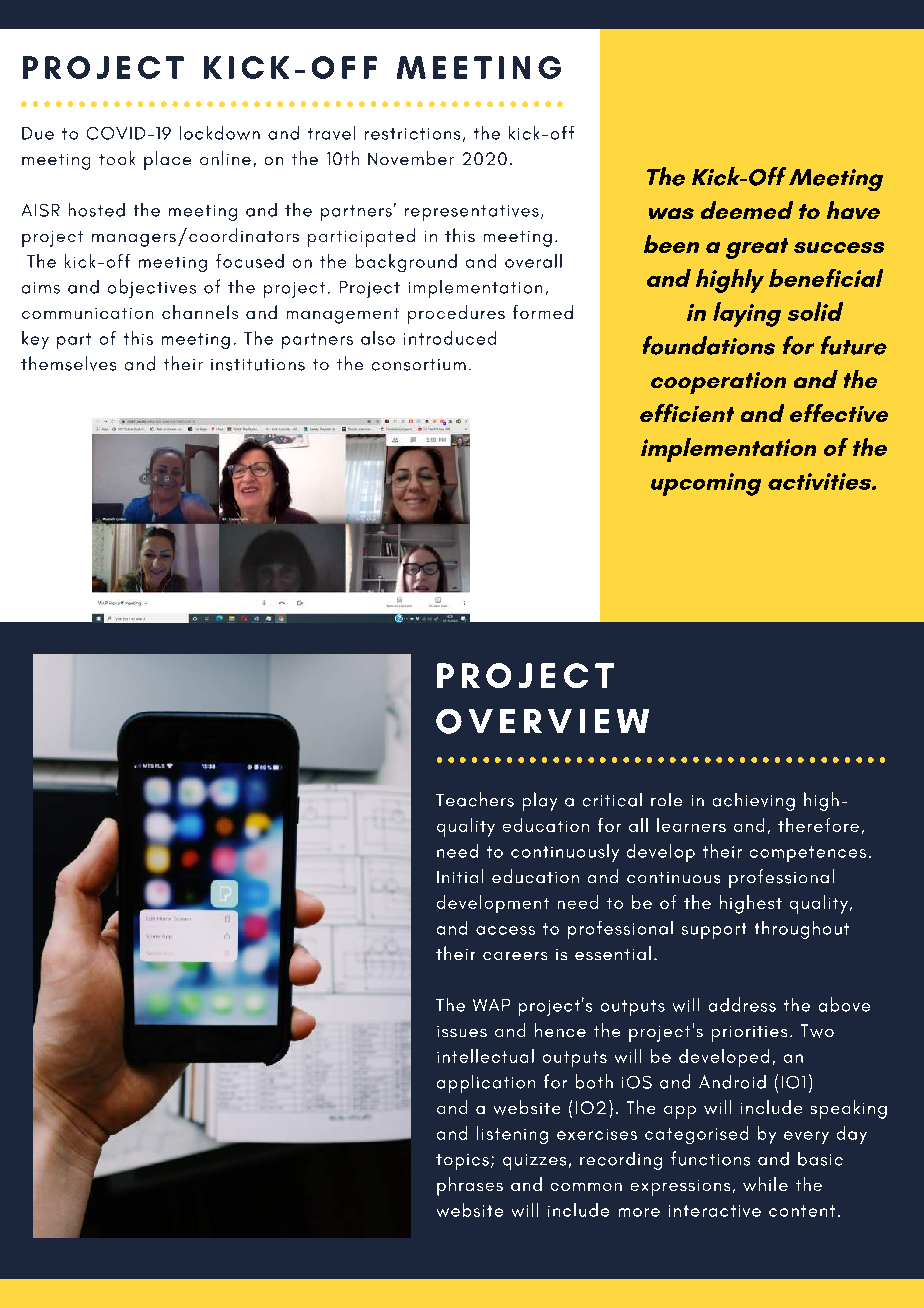 Image resolution: width=924 pixels, height=1308 pixels. Describe the element at coordinates (411, 158) in the screenshot. I see `November` at that location.
